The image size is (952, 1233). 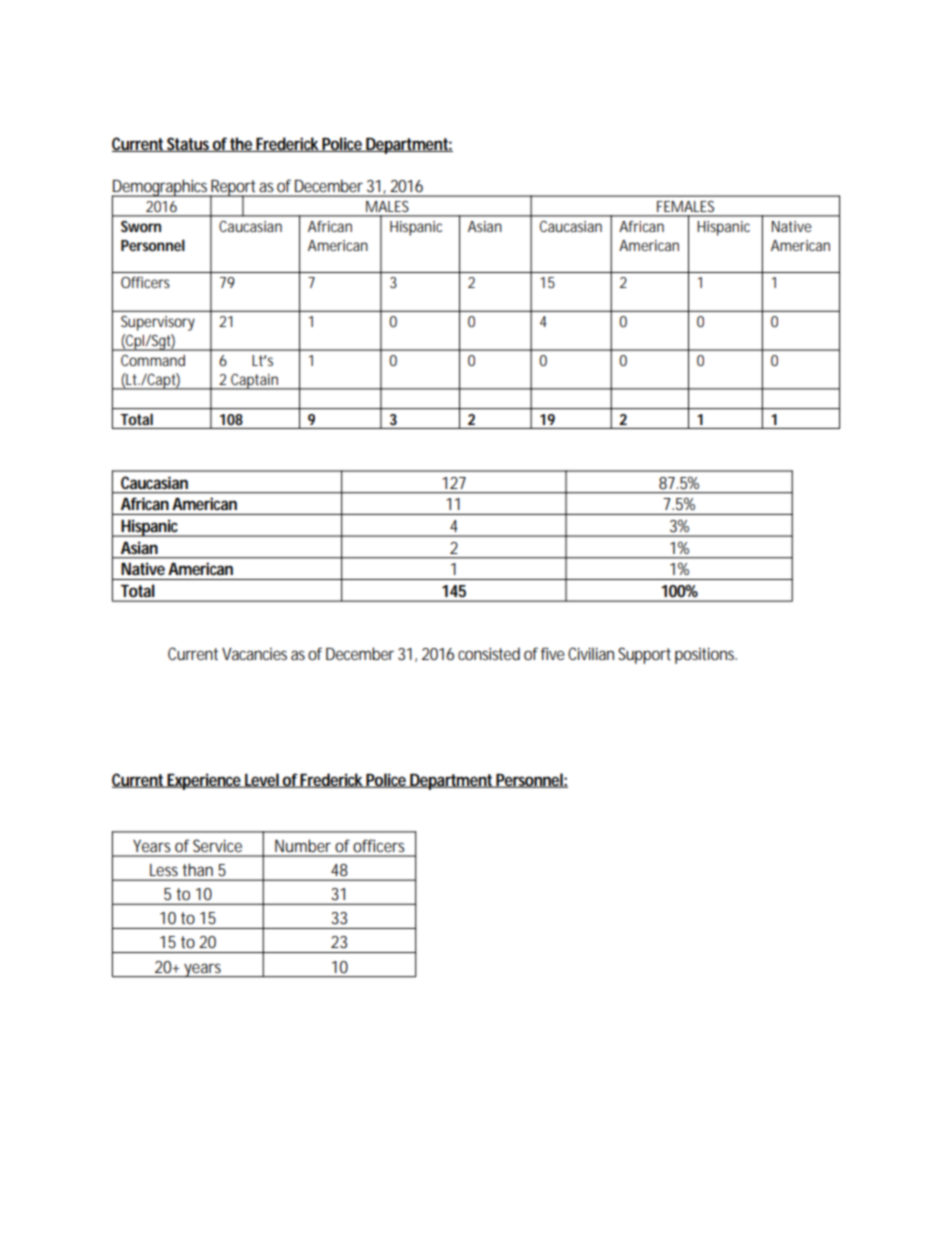 What do you see at coordinates (198, 870) in the page?
I see `than` at bounding box center [198, 870].
